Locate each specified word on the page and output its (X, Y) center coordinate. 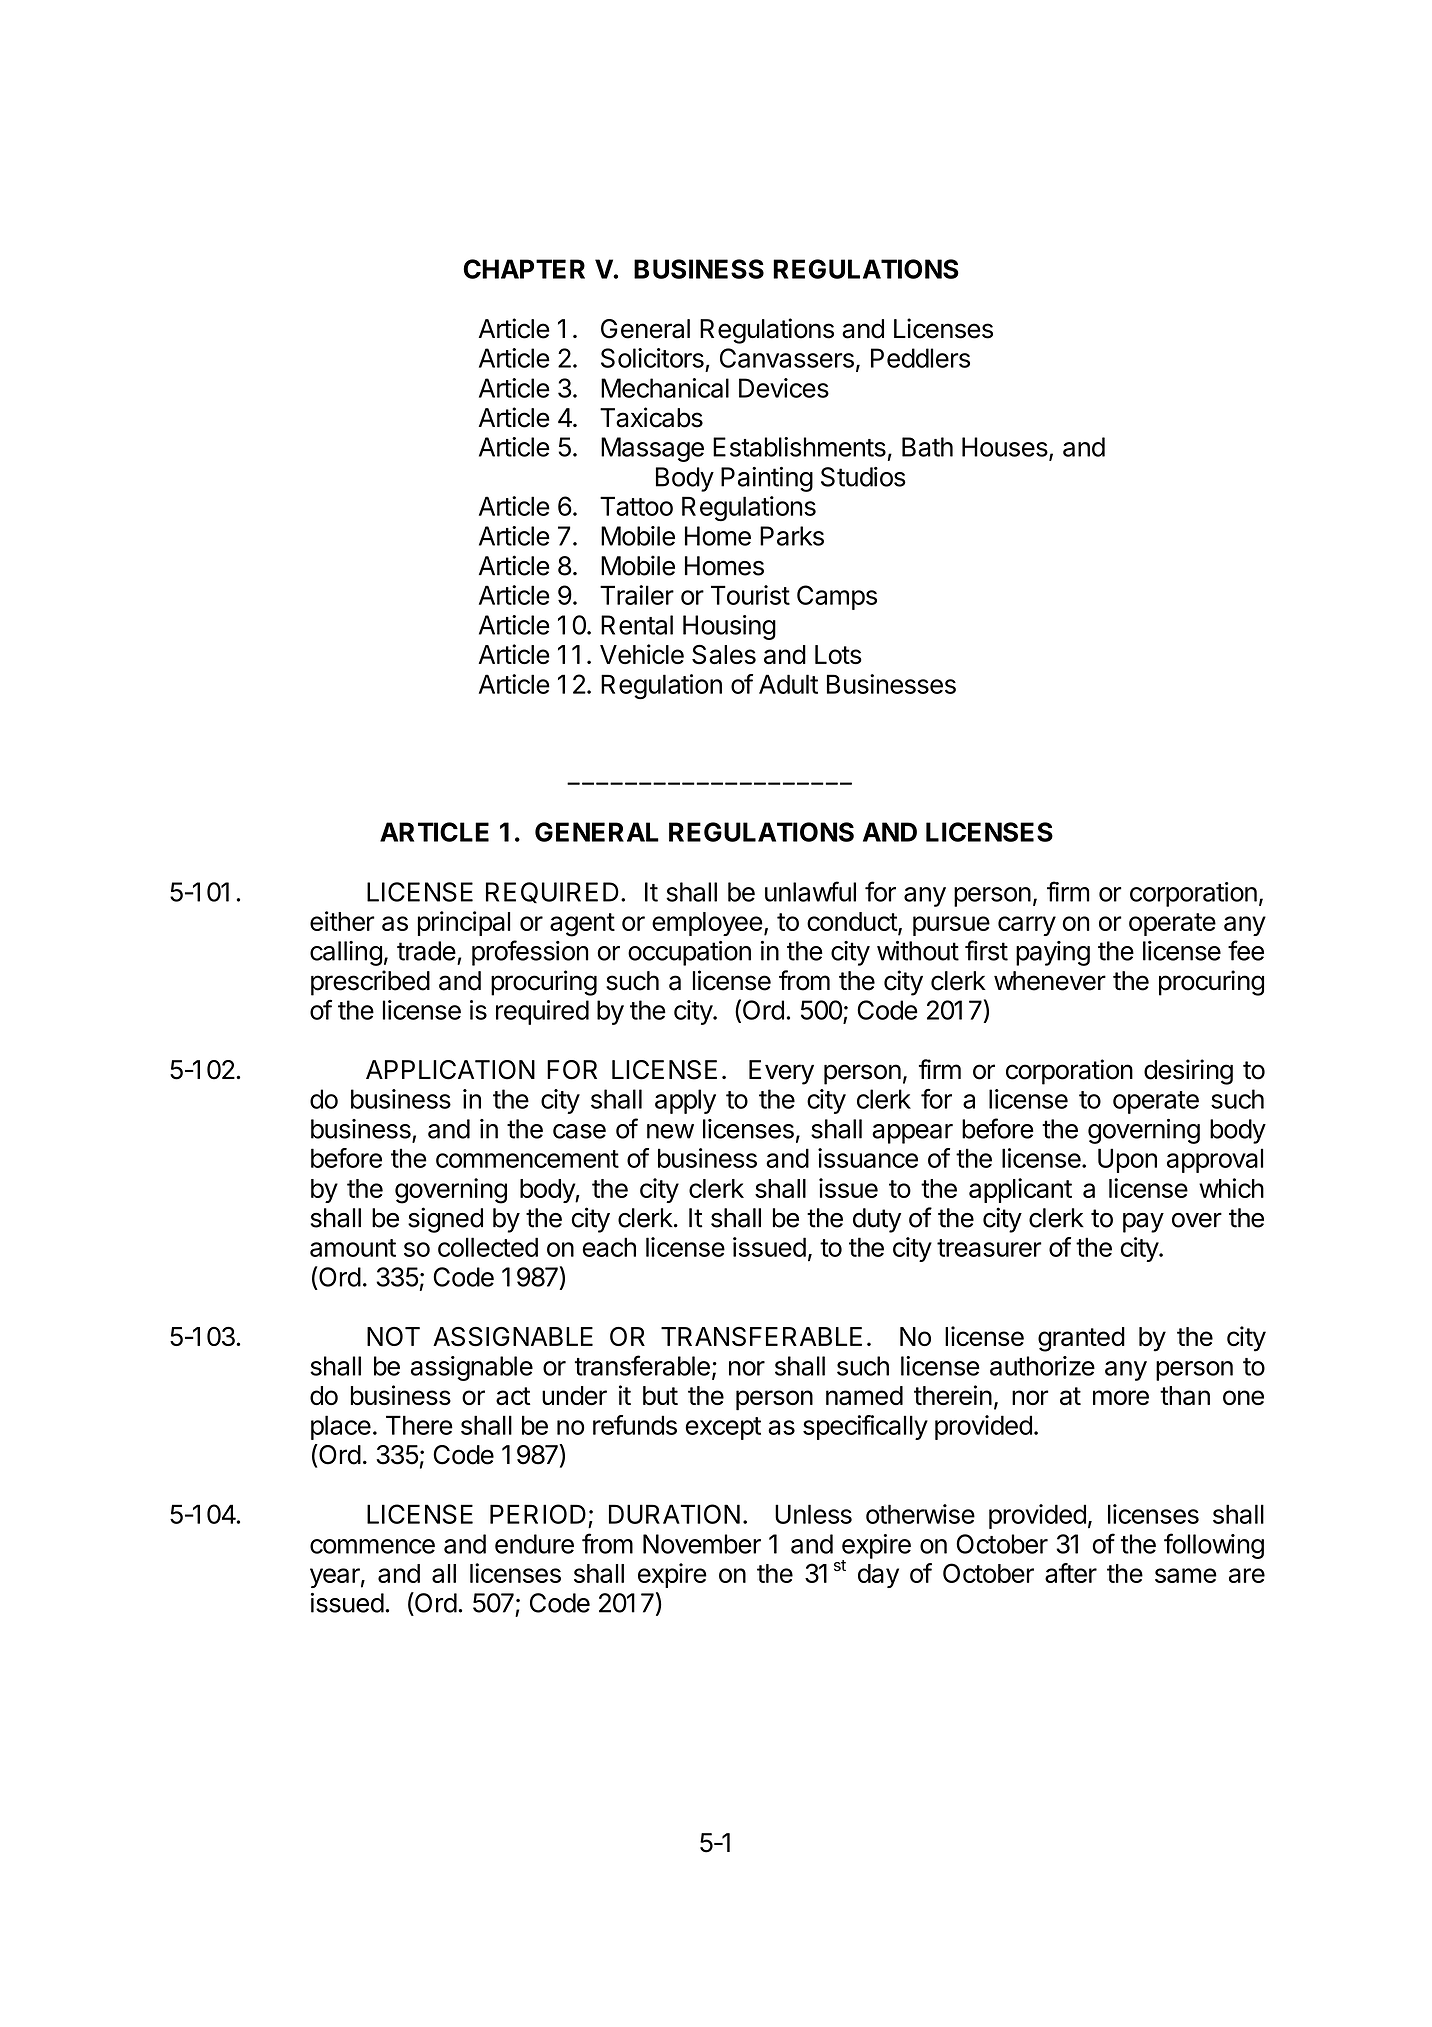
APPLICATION (450, 1070)
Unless (813, 1514)
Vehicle (642, 654)
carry (1027, 926)
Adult (788, 684)
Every (781, 1072)
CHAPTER (524, 269)
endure (534, 1544)
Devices (784, 388)
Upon (1127, 1160)
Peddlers (920, 358)
